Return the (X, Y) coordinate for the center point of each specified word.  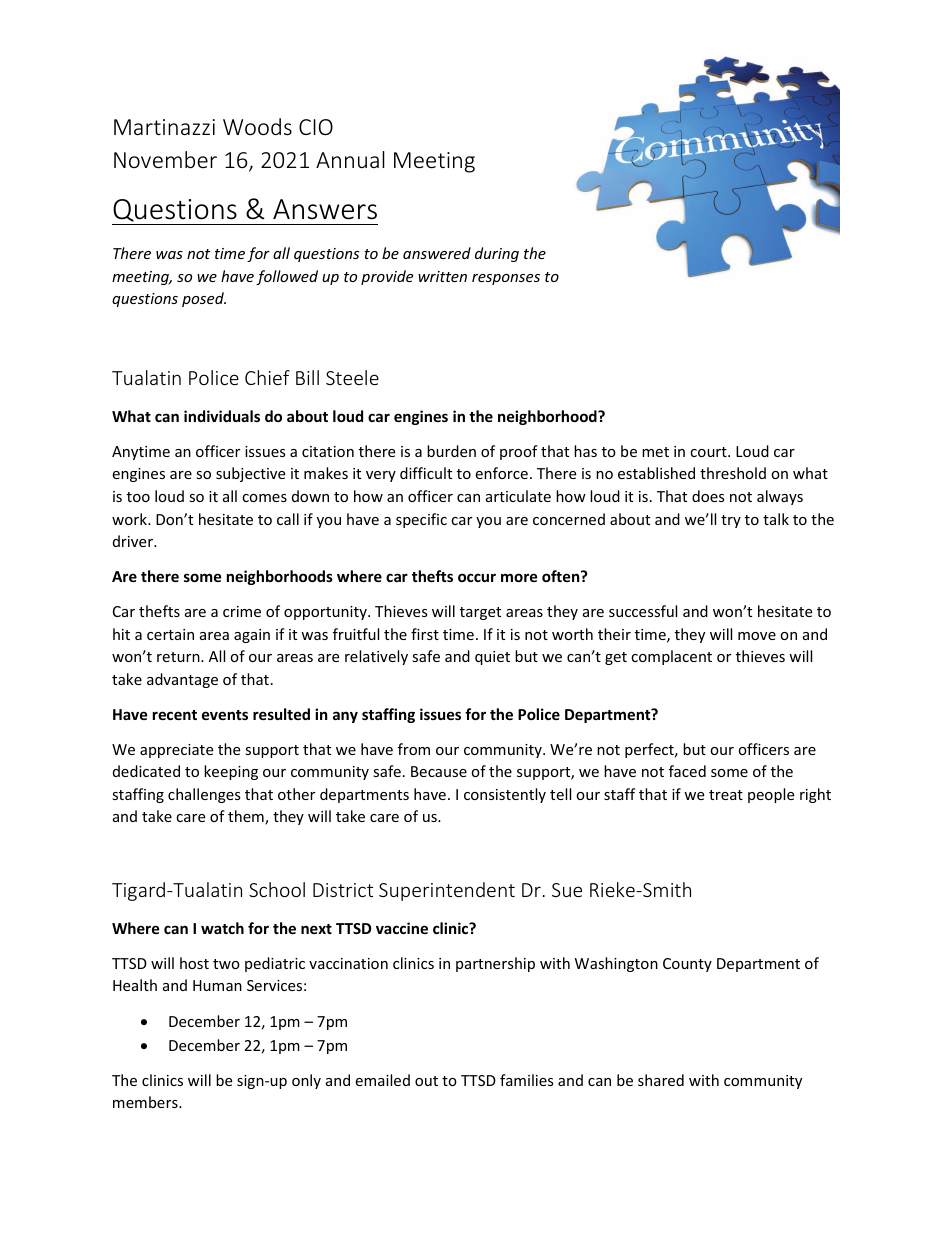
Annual (350, 159)
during (497, 254)
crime (242, 611)
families (527, 1080)
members (146, 1102)
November (165, 159)
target (480, 613)
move (757, 636)
